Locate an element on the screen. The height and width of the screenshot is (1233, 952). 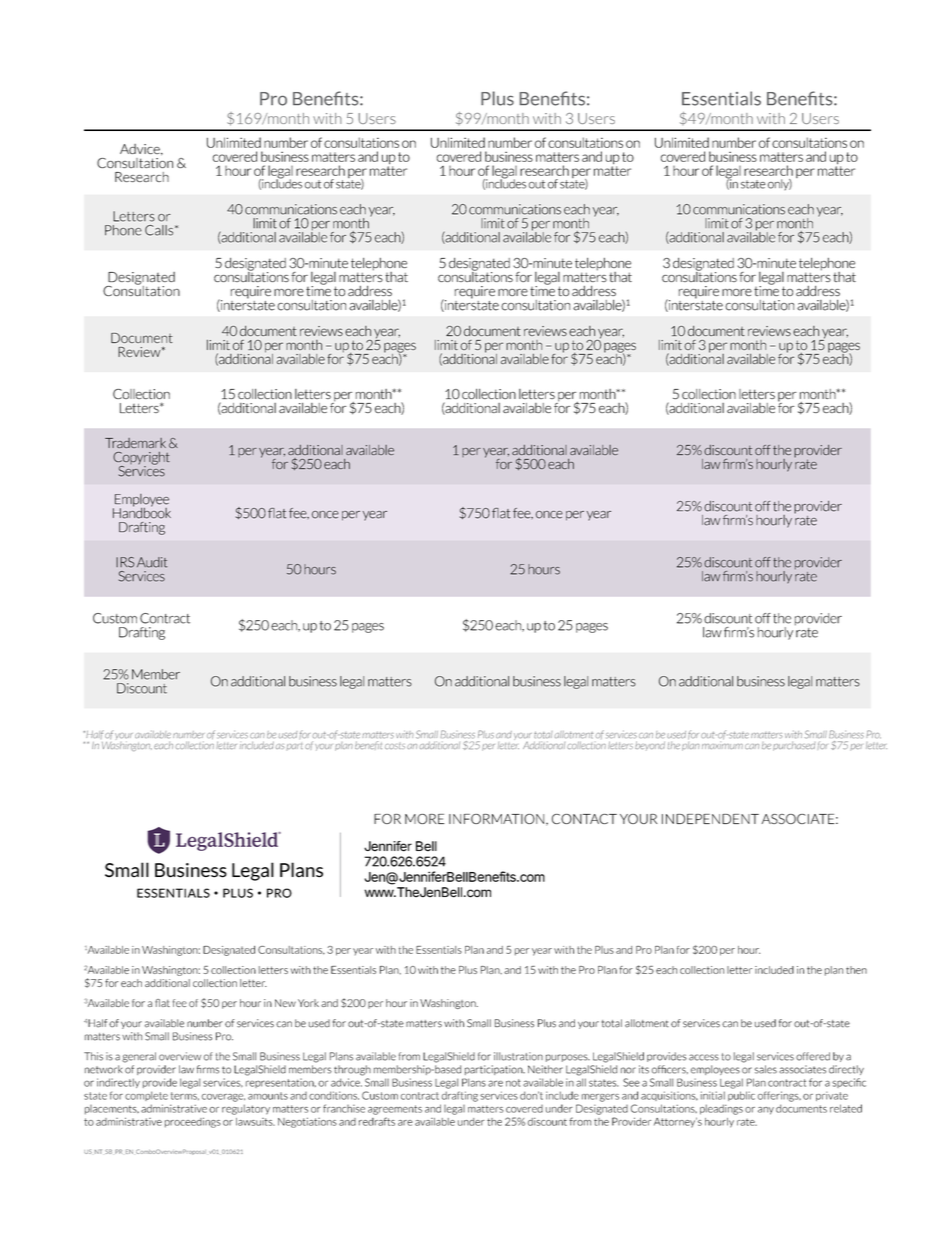
Calls is located at coordinates (160, 230).
